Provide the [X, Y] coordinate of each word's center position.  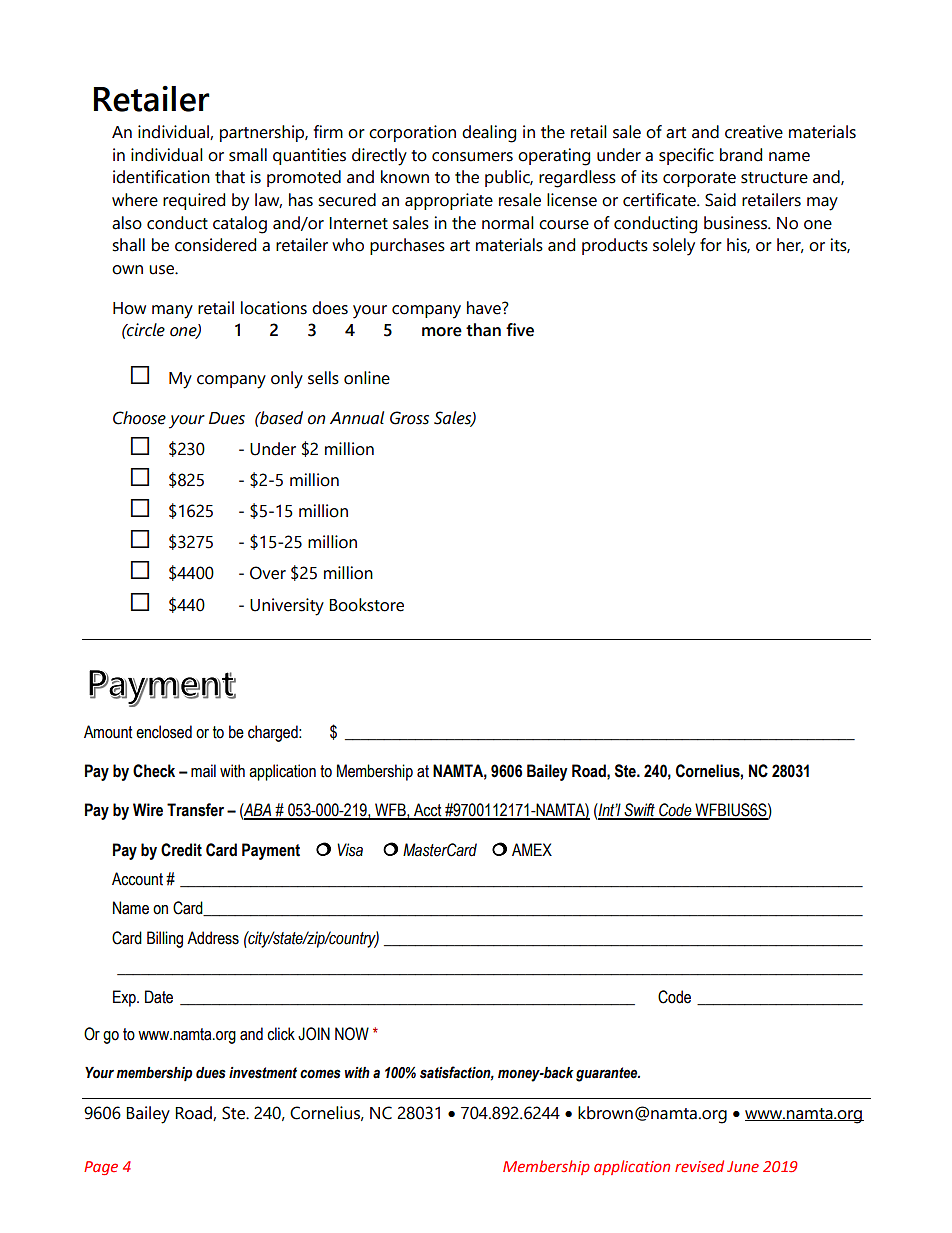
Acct [428, 811]
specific [686, 156]
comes [320, 1074]
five [520, 330]
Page [101, 1168]
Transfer [195, 810]
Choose [139, 418]
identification [161, 177]
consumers [472, 157]
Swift [639, 811]
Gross [409, 418]
